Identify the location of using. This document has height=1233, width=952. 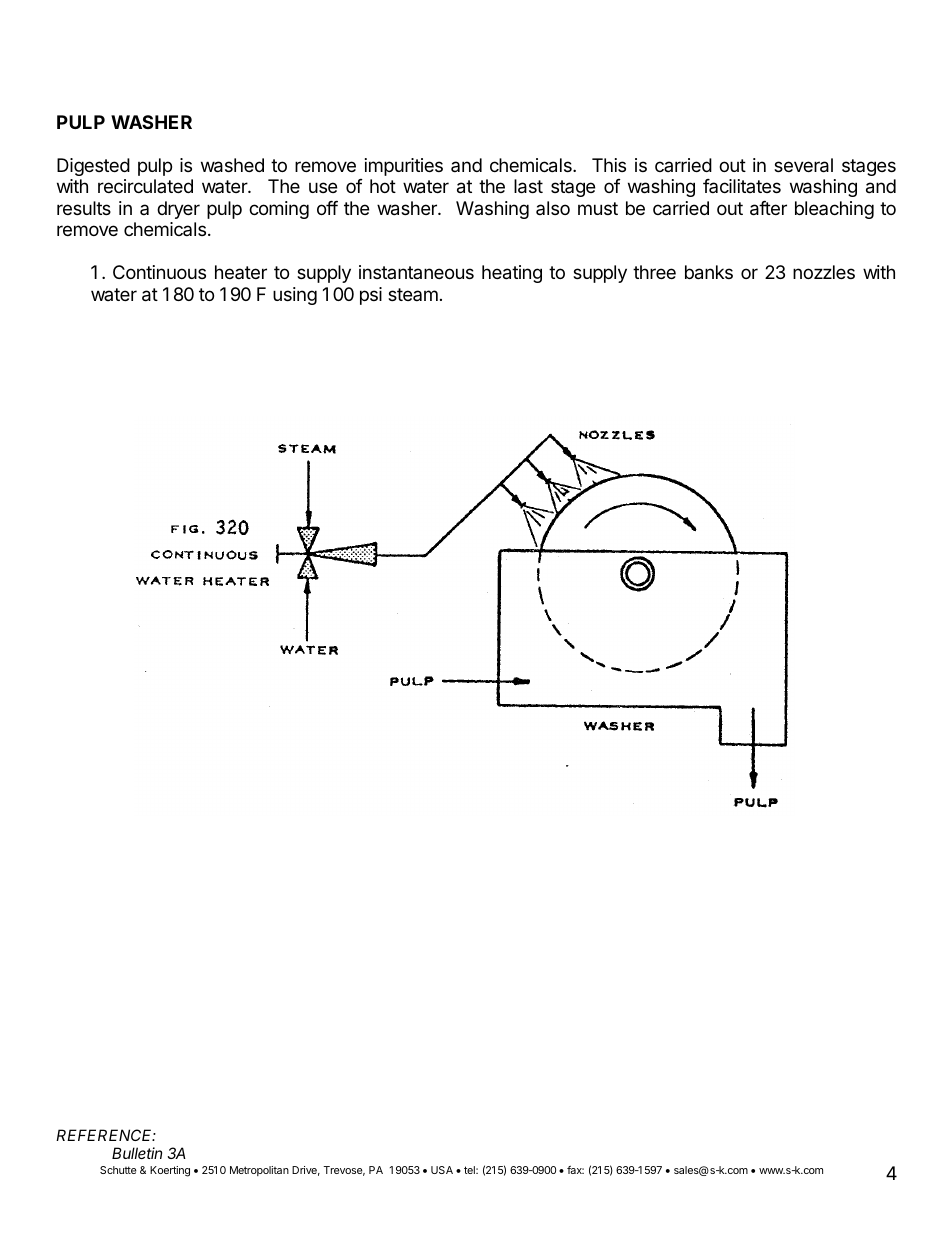
(295, 296).
